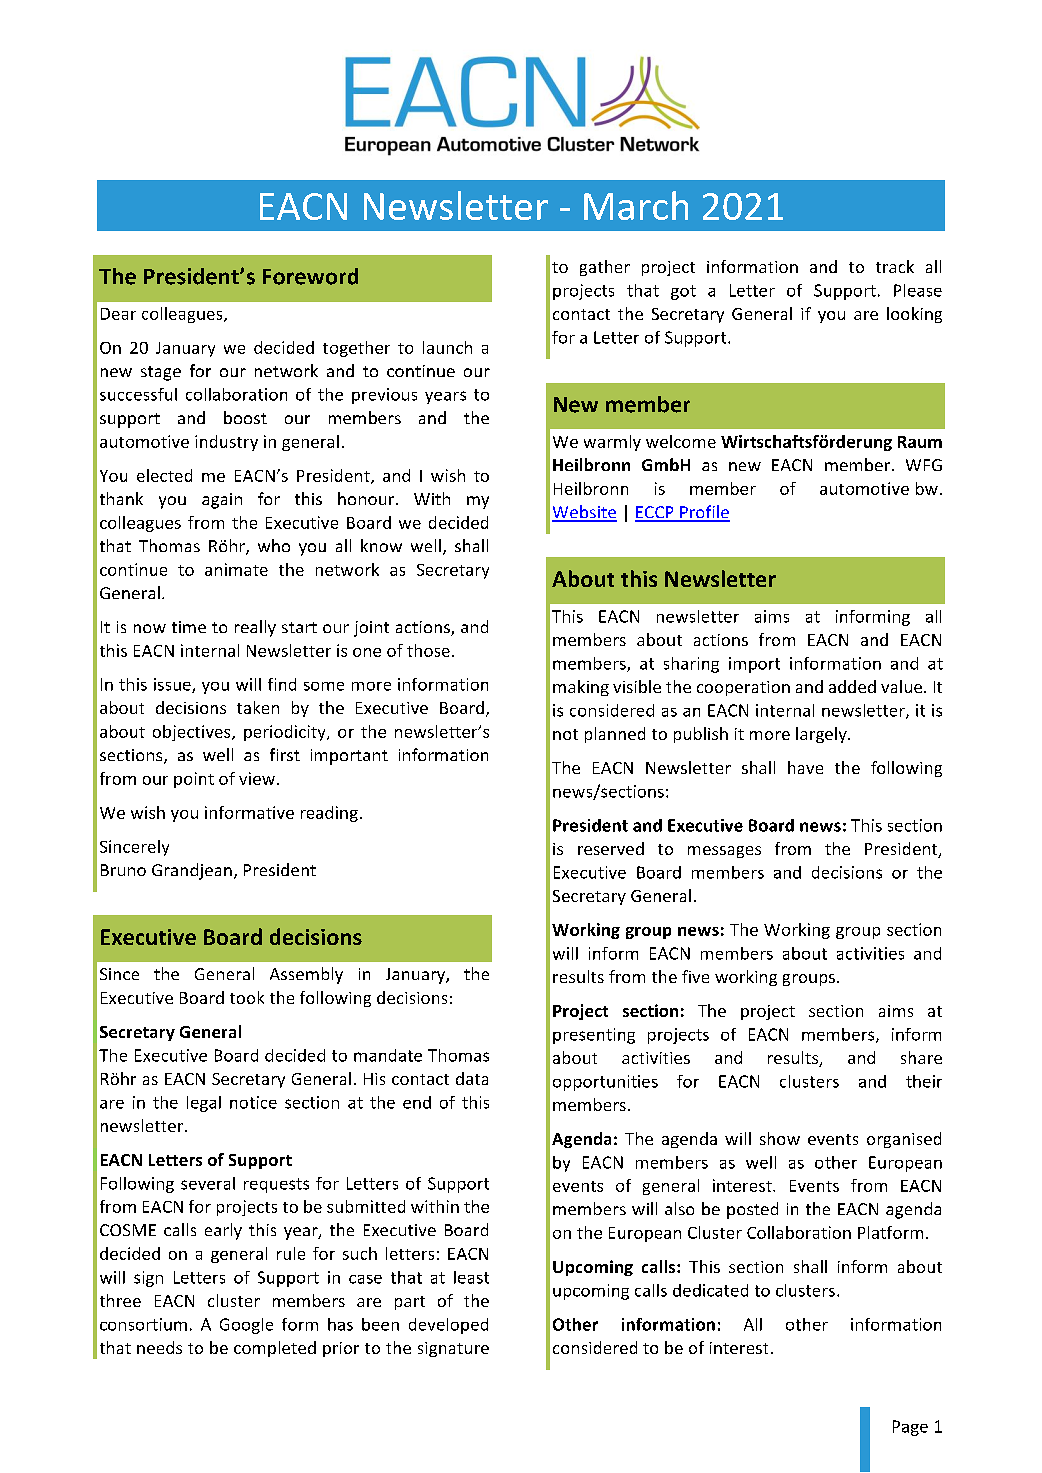  What do you see at coordinates (895, 266) in the screenshot?
I see `track` at bounding box center [895, 266].
